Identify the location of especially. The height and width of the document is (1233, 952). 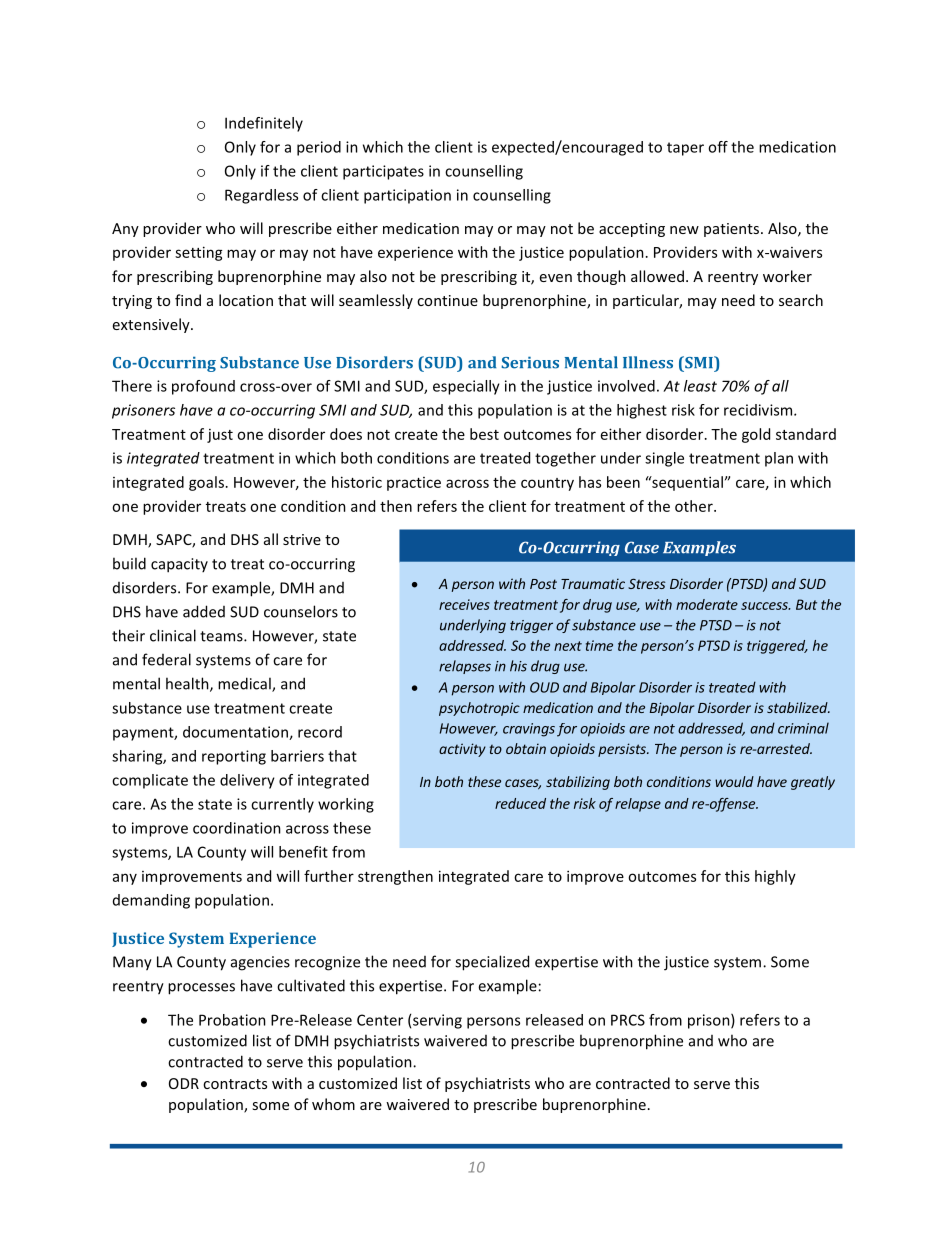
(466, 387).
